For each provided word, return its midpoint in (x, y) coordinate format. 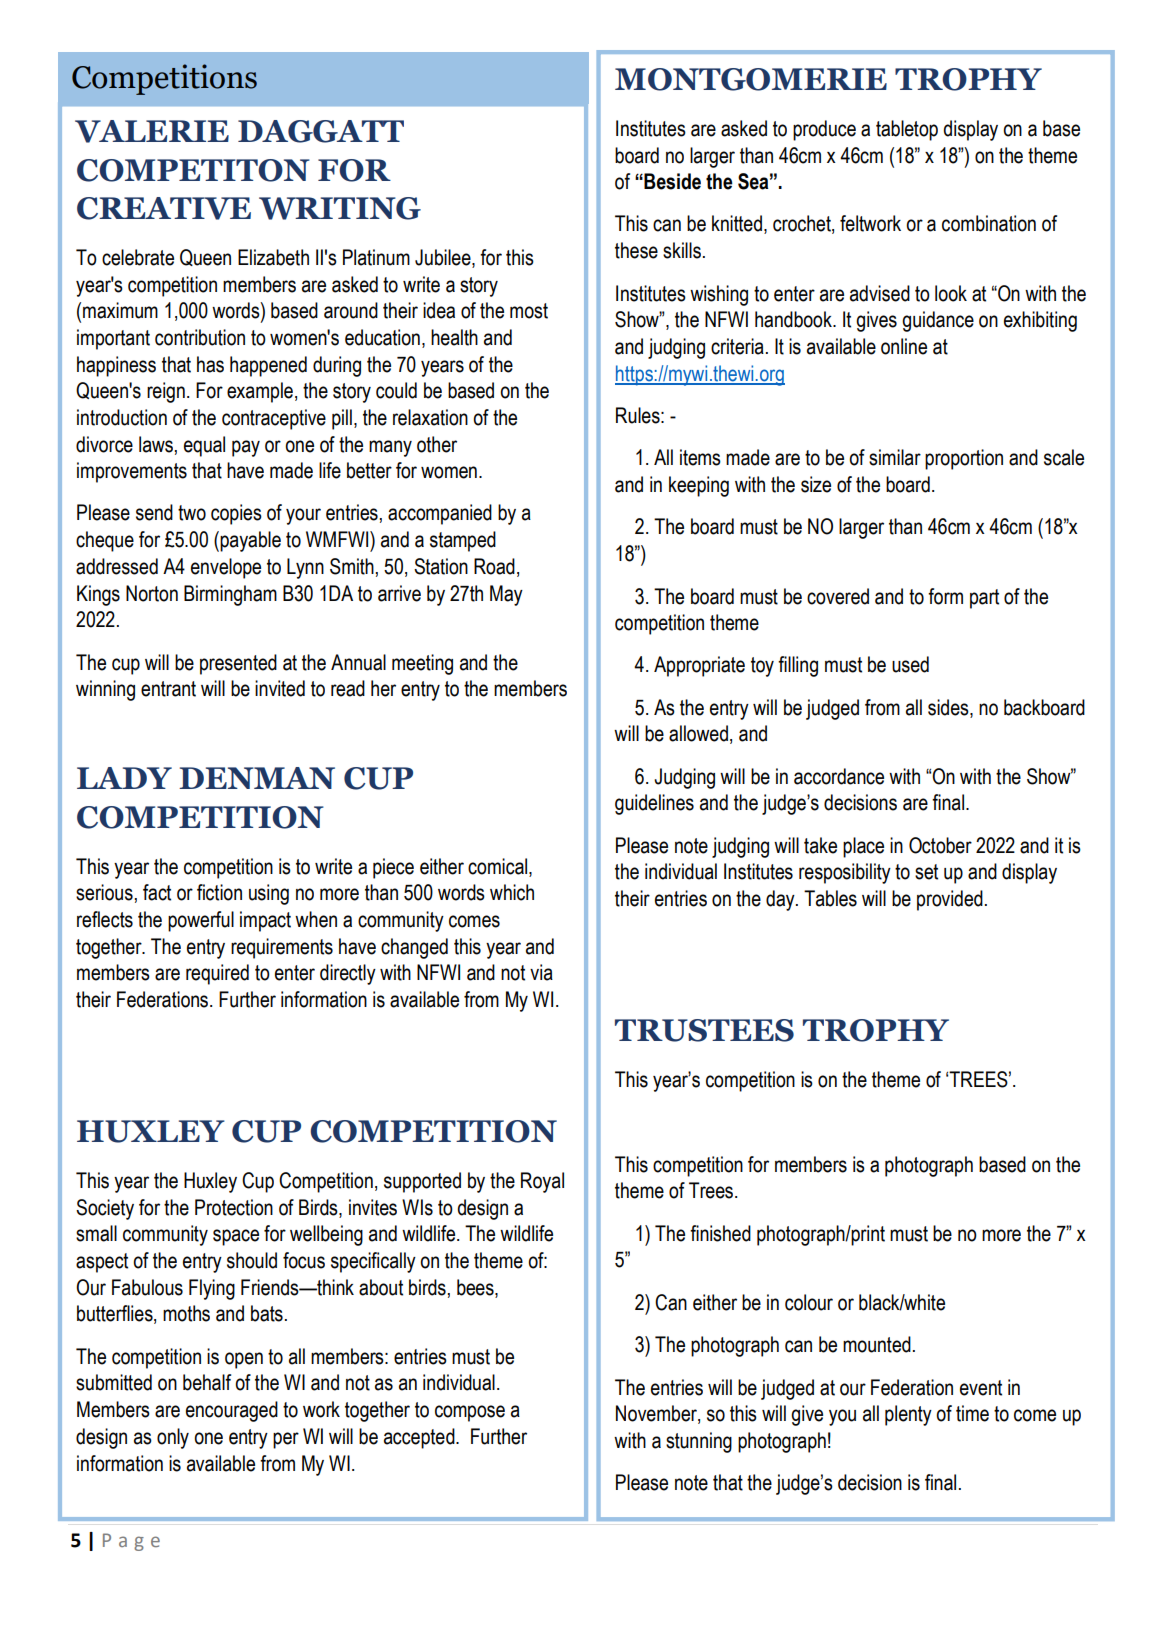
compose (470, 1413)
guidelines (654, 804)
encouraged (232, 1411)
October (940, 845)
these (636, 250)
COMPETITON (193, 170)
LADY (124, 778)
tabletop (907, 130)
